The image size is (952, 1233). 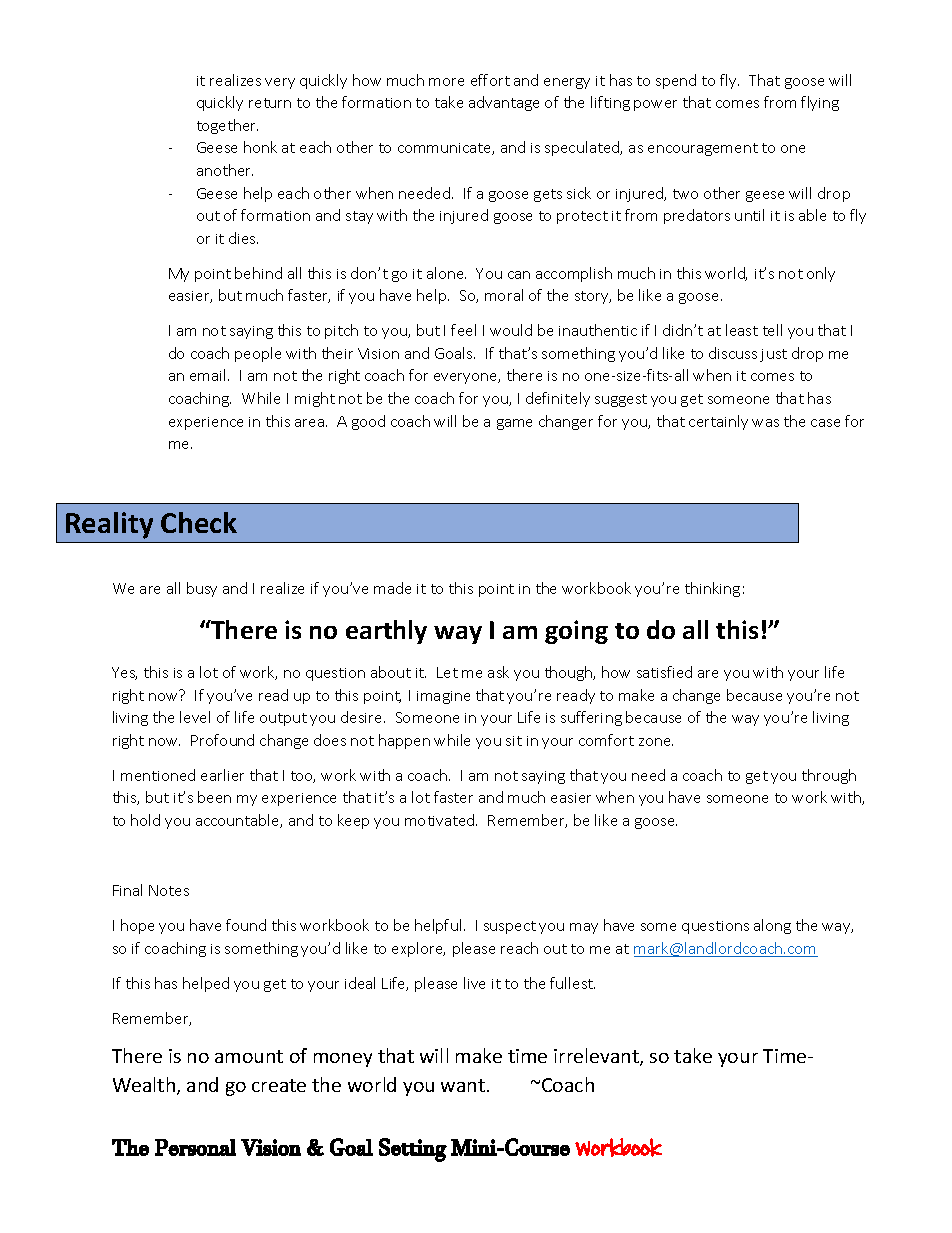 I want to click on advantage, so click(x=504, y=103).
